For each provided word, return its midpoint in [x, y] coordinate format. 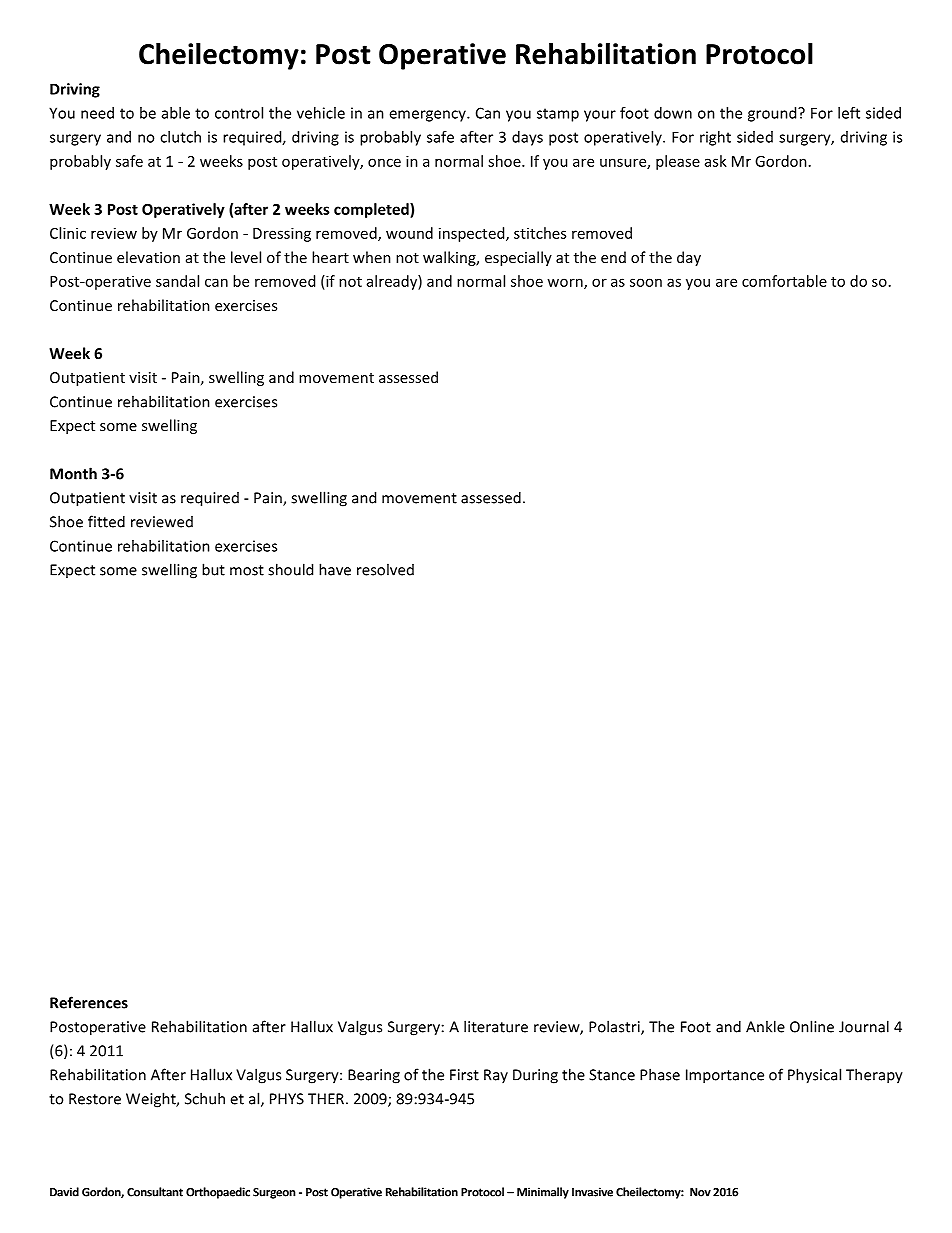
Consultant [155, 1192]
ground [773, 114]
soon [646, 282]
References [89, 1002]
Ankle [765, 1026]
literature [496, 1026]
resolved [385, 569]
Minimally [543, 1193]
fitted [106, 521]
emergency [428, 116]
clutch [180, 137]
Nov [700, 1192]
